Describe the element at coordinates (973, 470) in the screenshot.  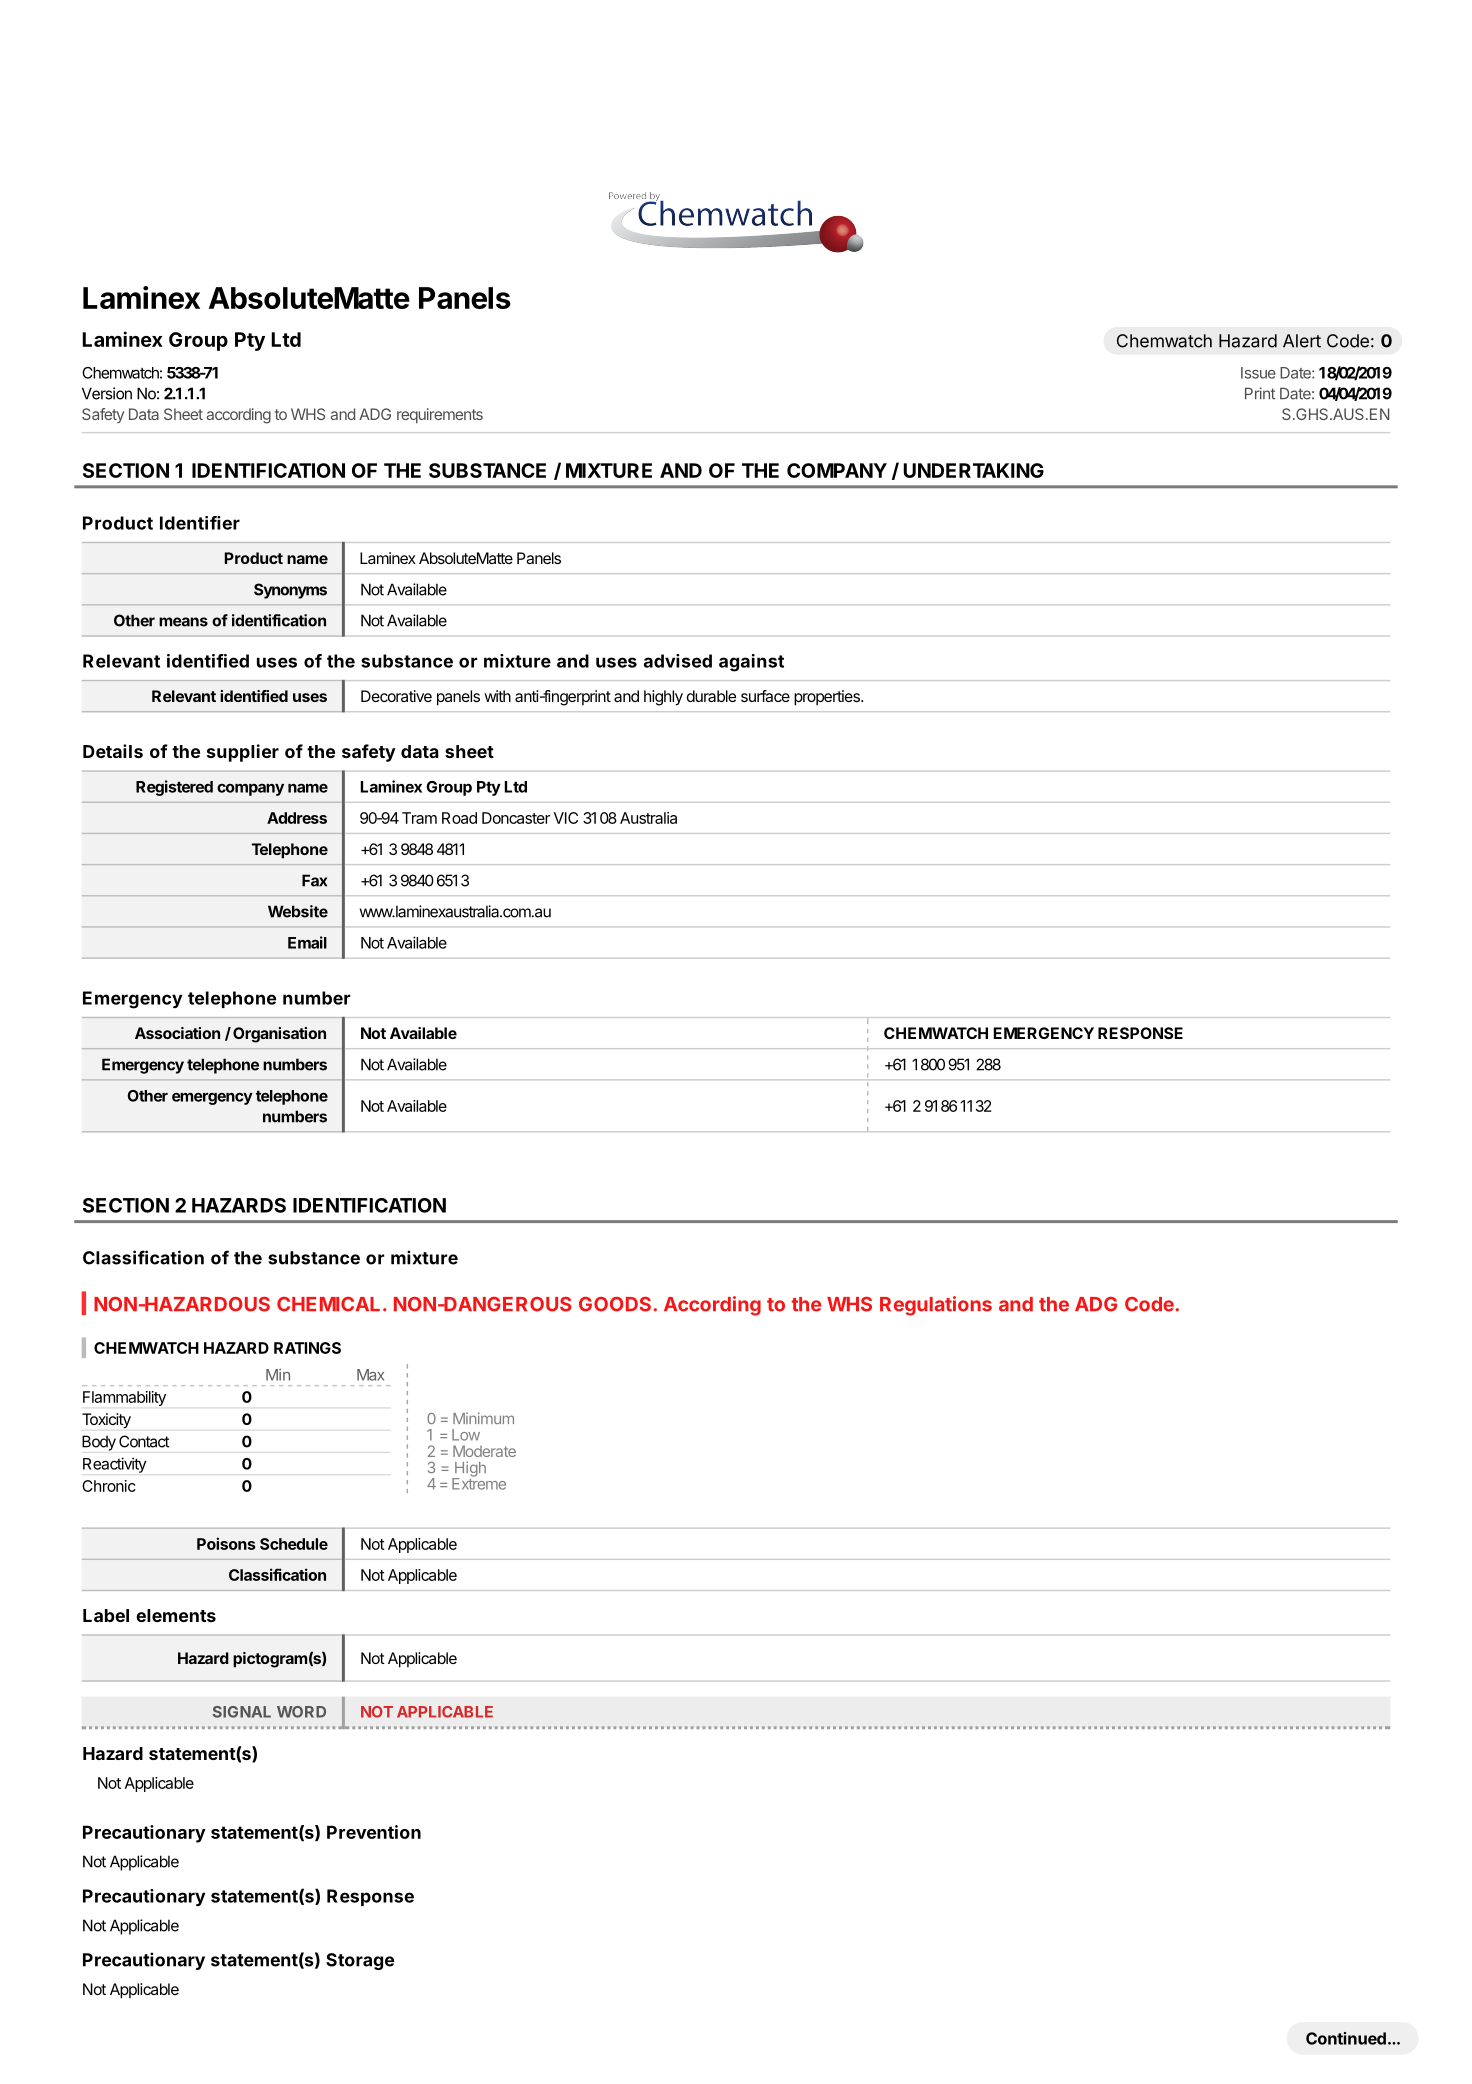
I see `UNDERTAKING` at that location.
